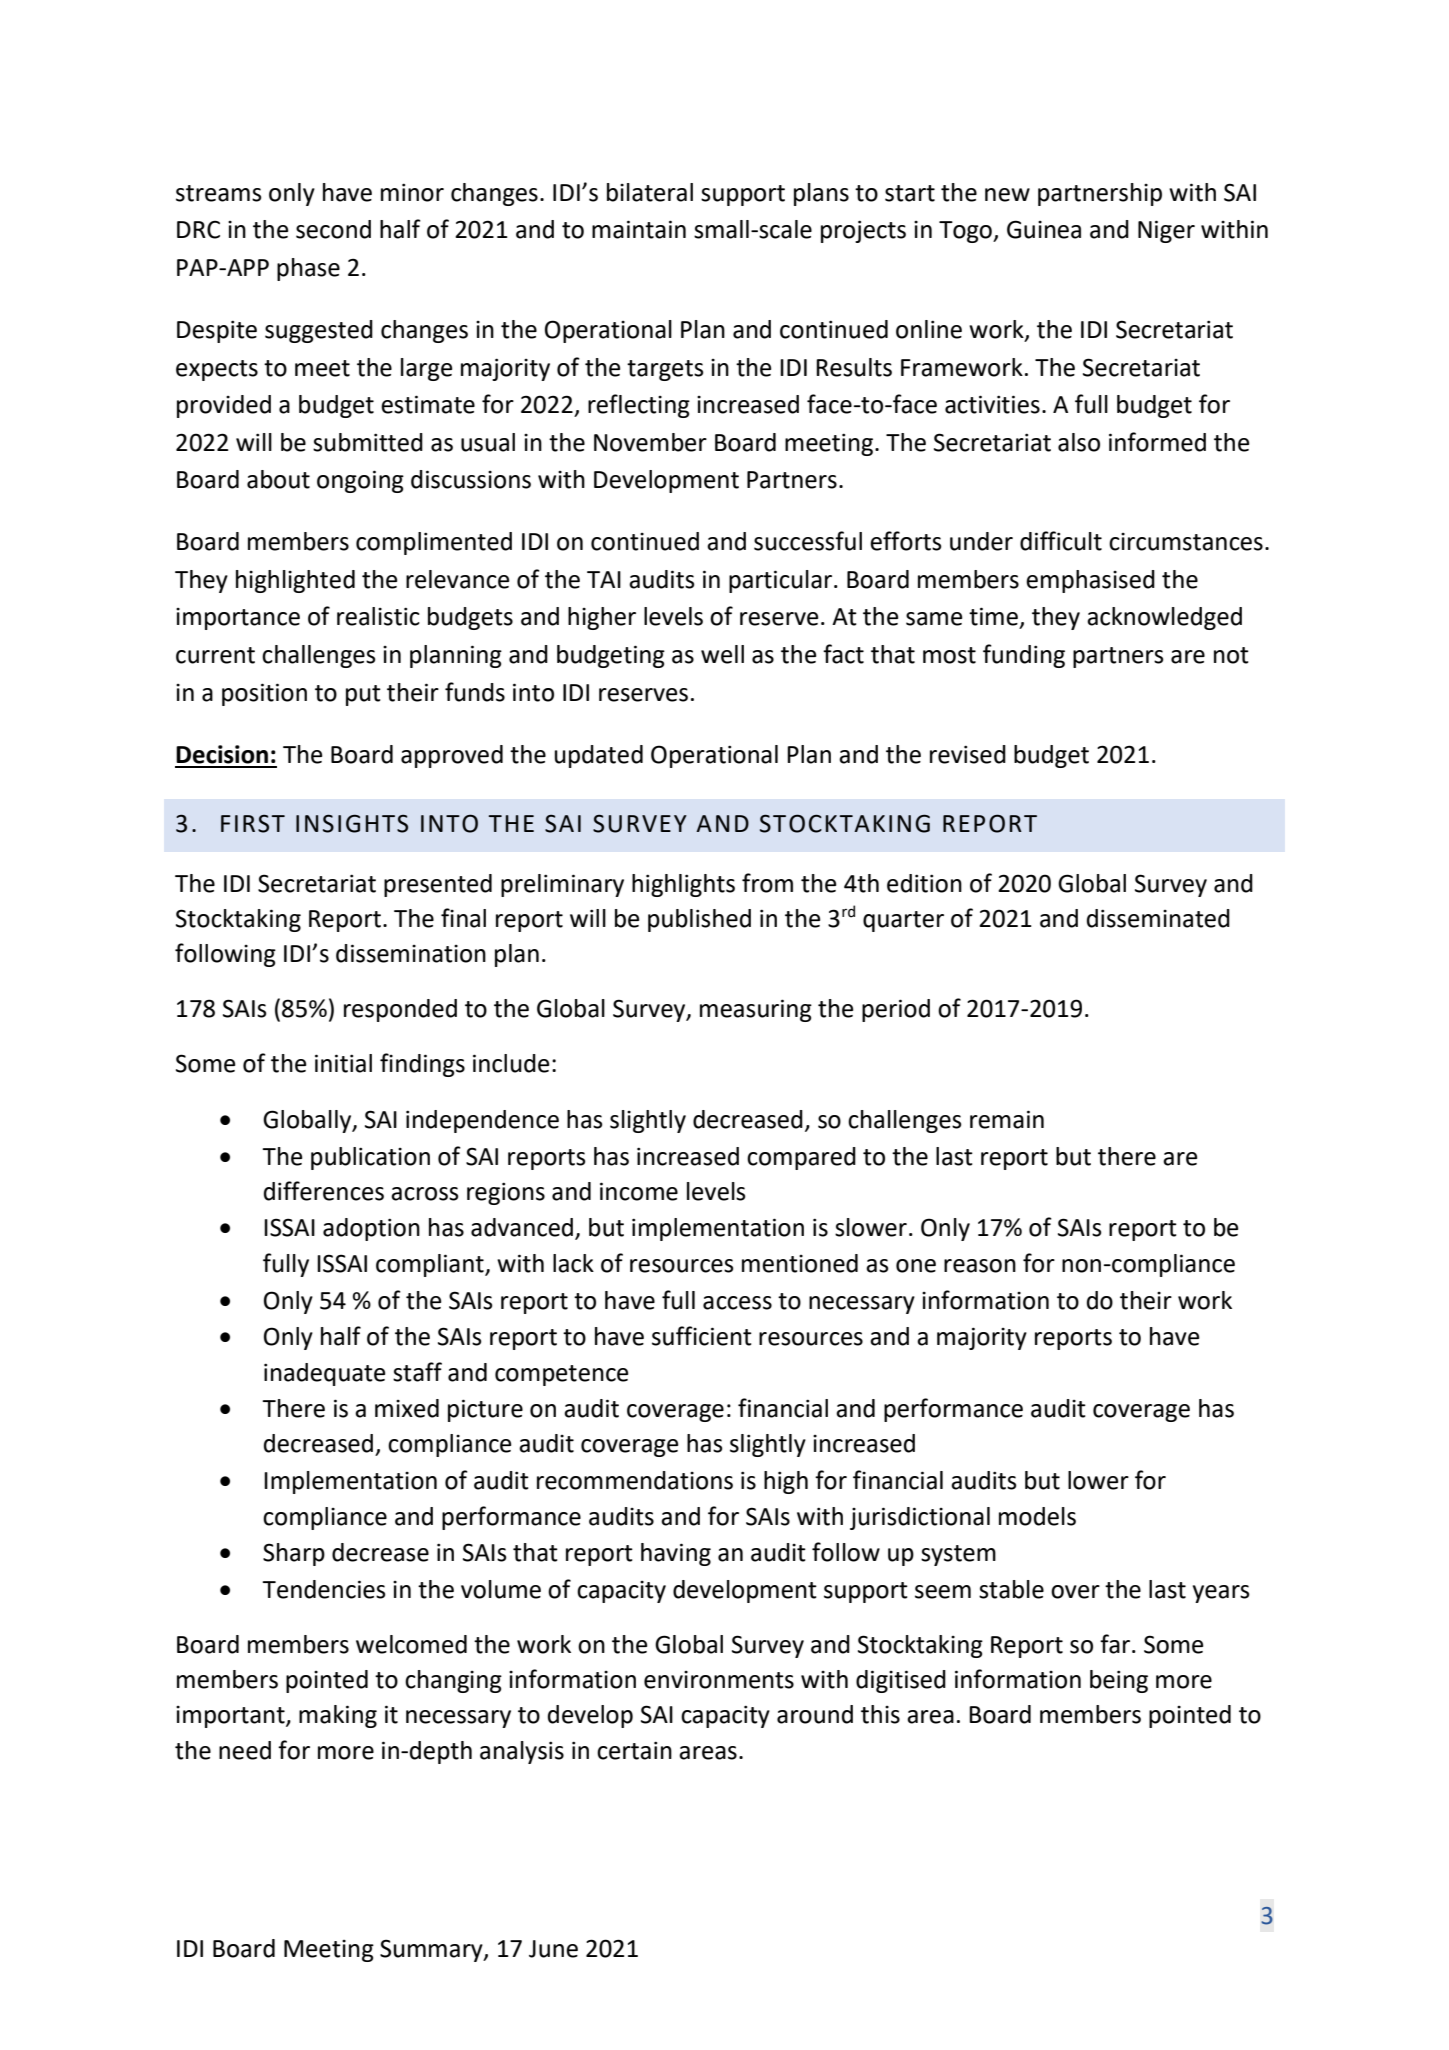  Describe the element at coordinates (767, 883) in the page. I see `from` at that location.
